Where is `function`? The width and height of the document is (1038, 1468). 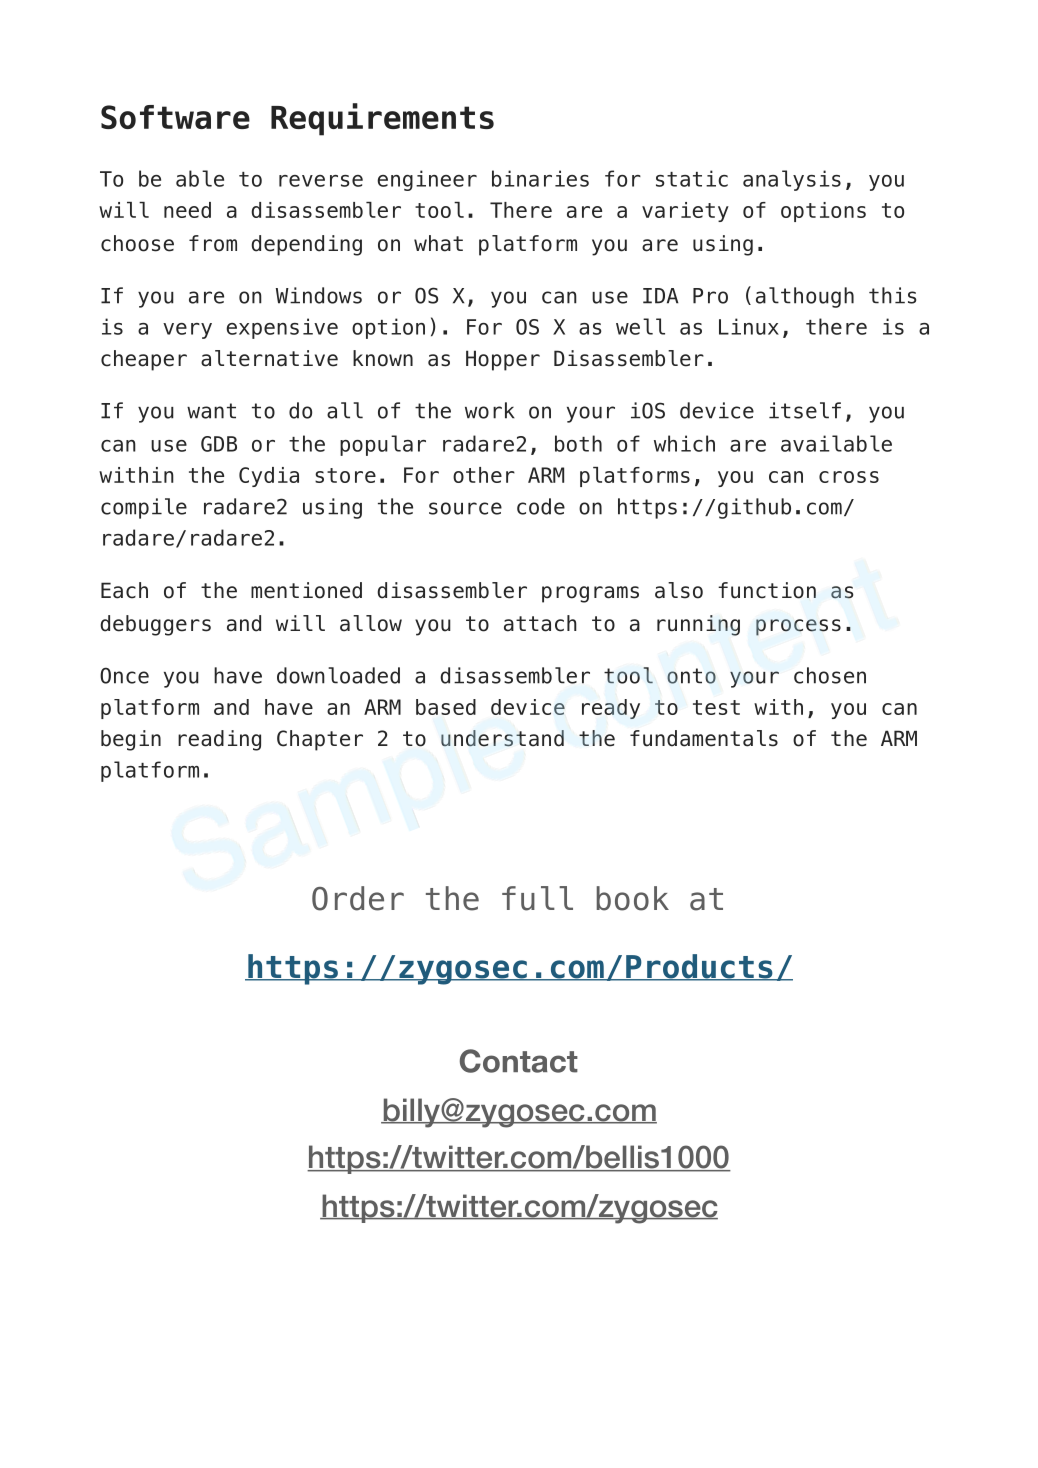 function is located at coordinates (767, 590).
